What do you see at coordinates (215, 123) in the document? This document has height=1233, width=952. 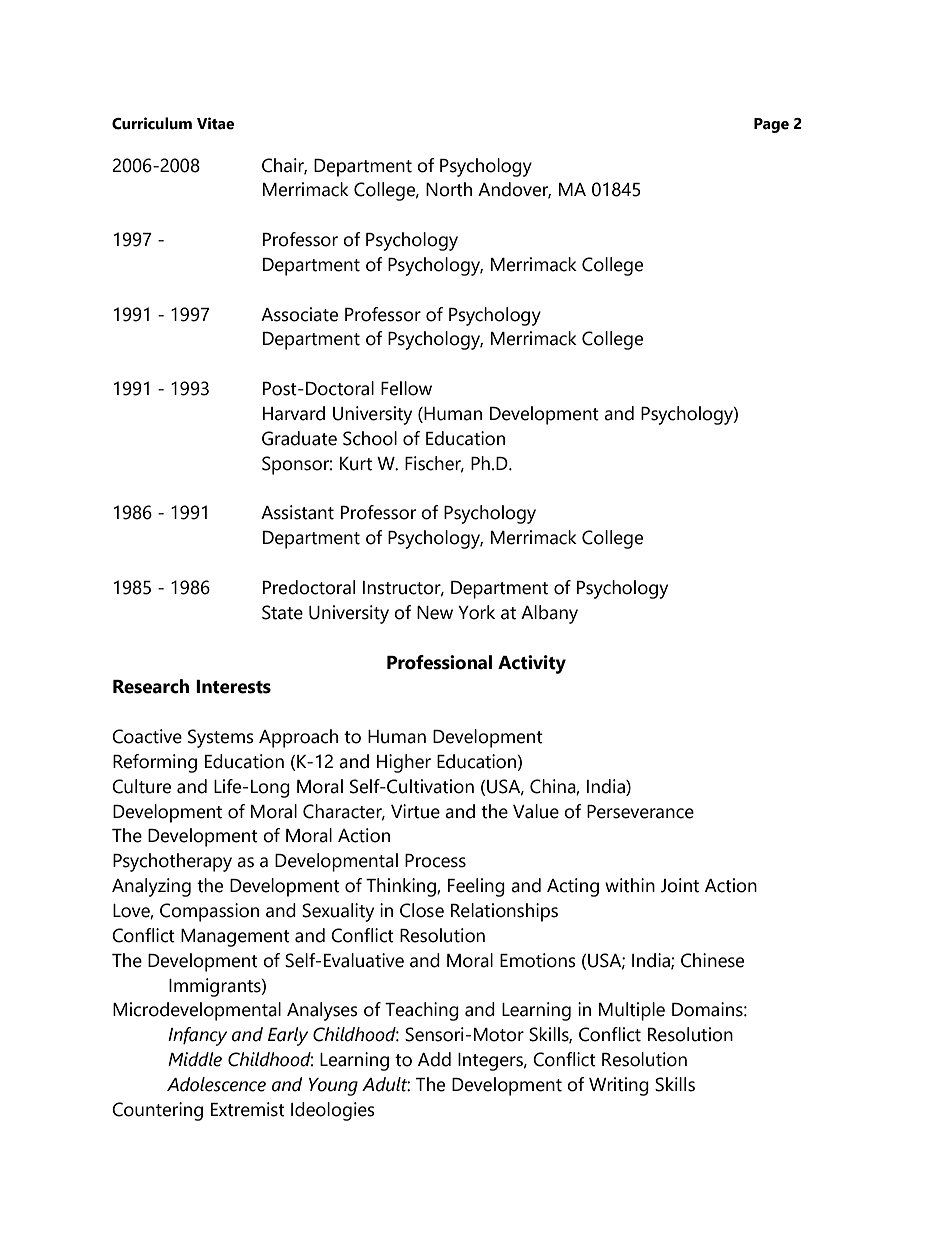 I see `Vitae` at bounding box center [215, 123].
